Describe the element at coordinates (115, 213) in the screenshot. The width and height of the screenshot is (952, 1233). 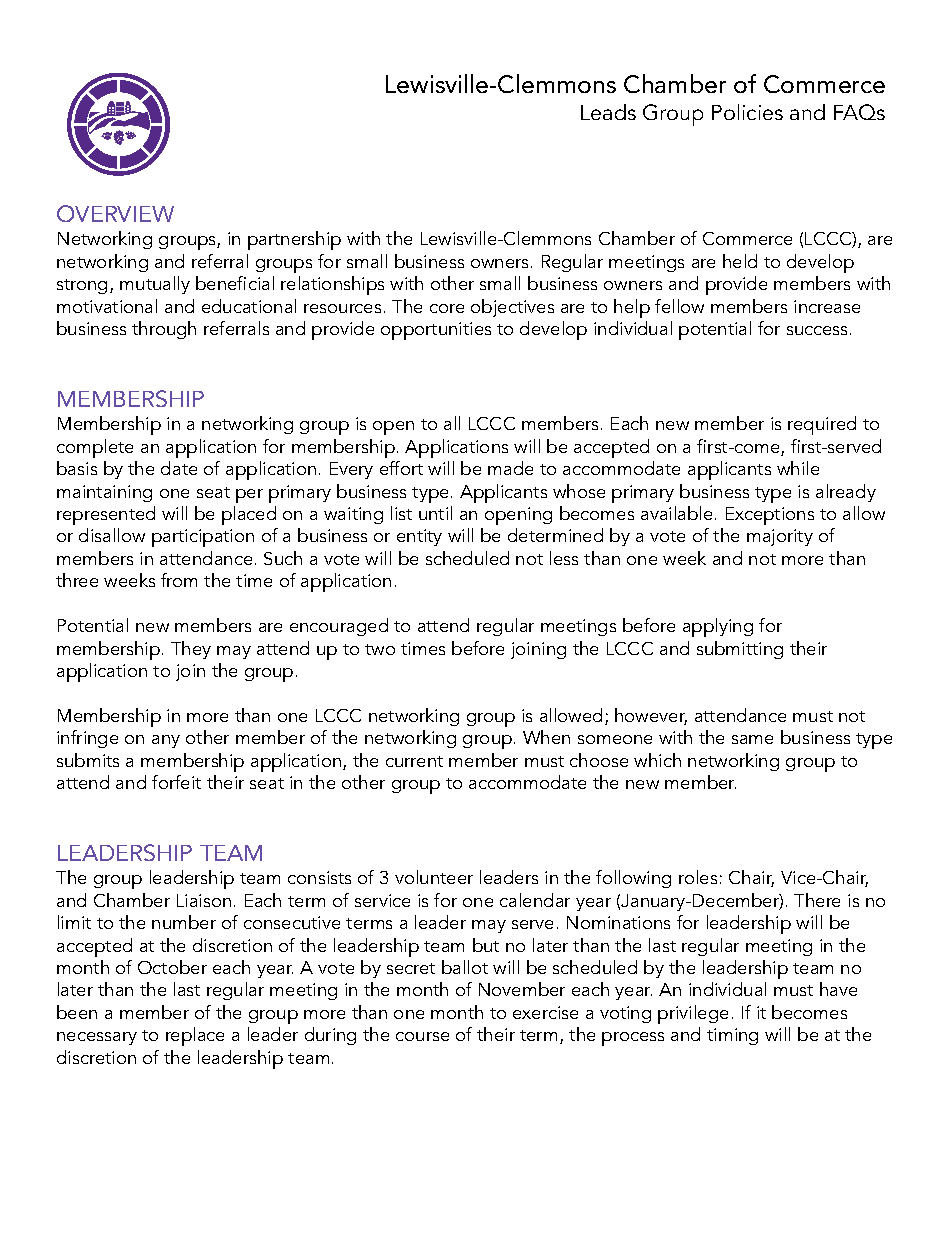
I see `OVERVIEW` at that location.
